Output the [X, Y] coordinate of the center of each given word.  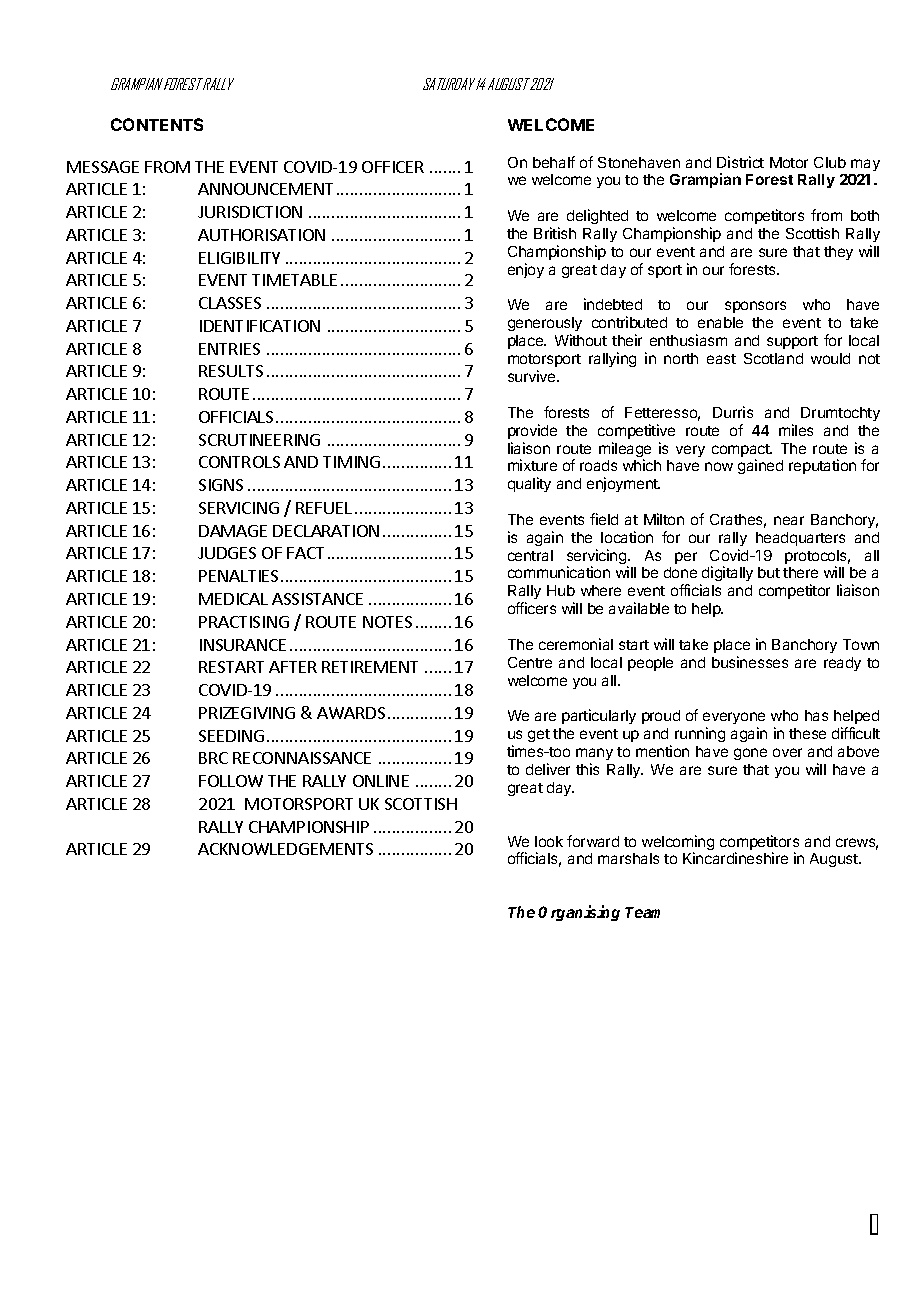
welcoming [678, 844]
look [549, 841]
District [740, 162]
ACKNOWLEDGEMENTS [285, 849]
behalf [554, 162]
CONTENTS [157, 124]
